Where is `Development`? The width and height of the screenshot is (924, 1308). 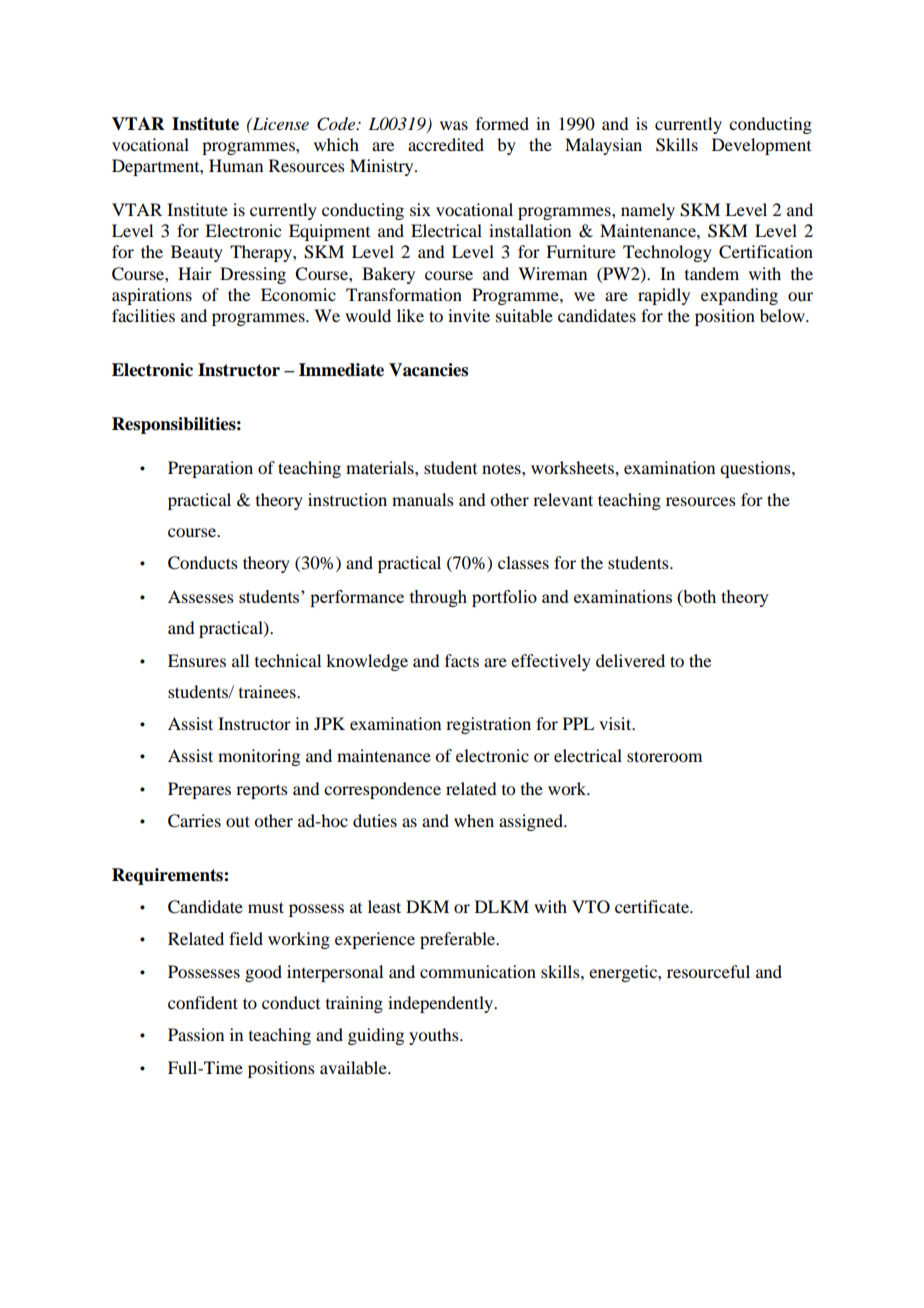
Development is located at coordinates (761, 146).
